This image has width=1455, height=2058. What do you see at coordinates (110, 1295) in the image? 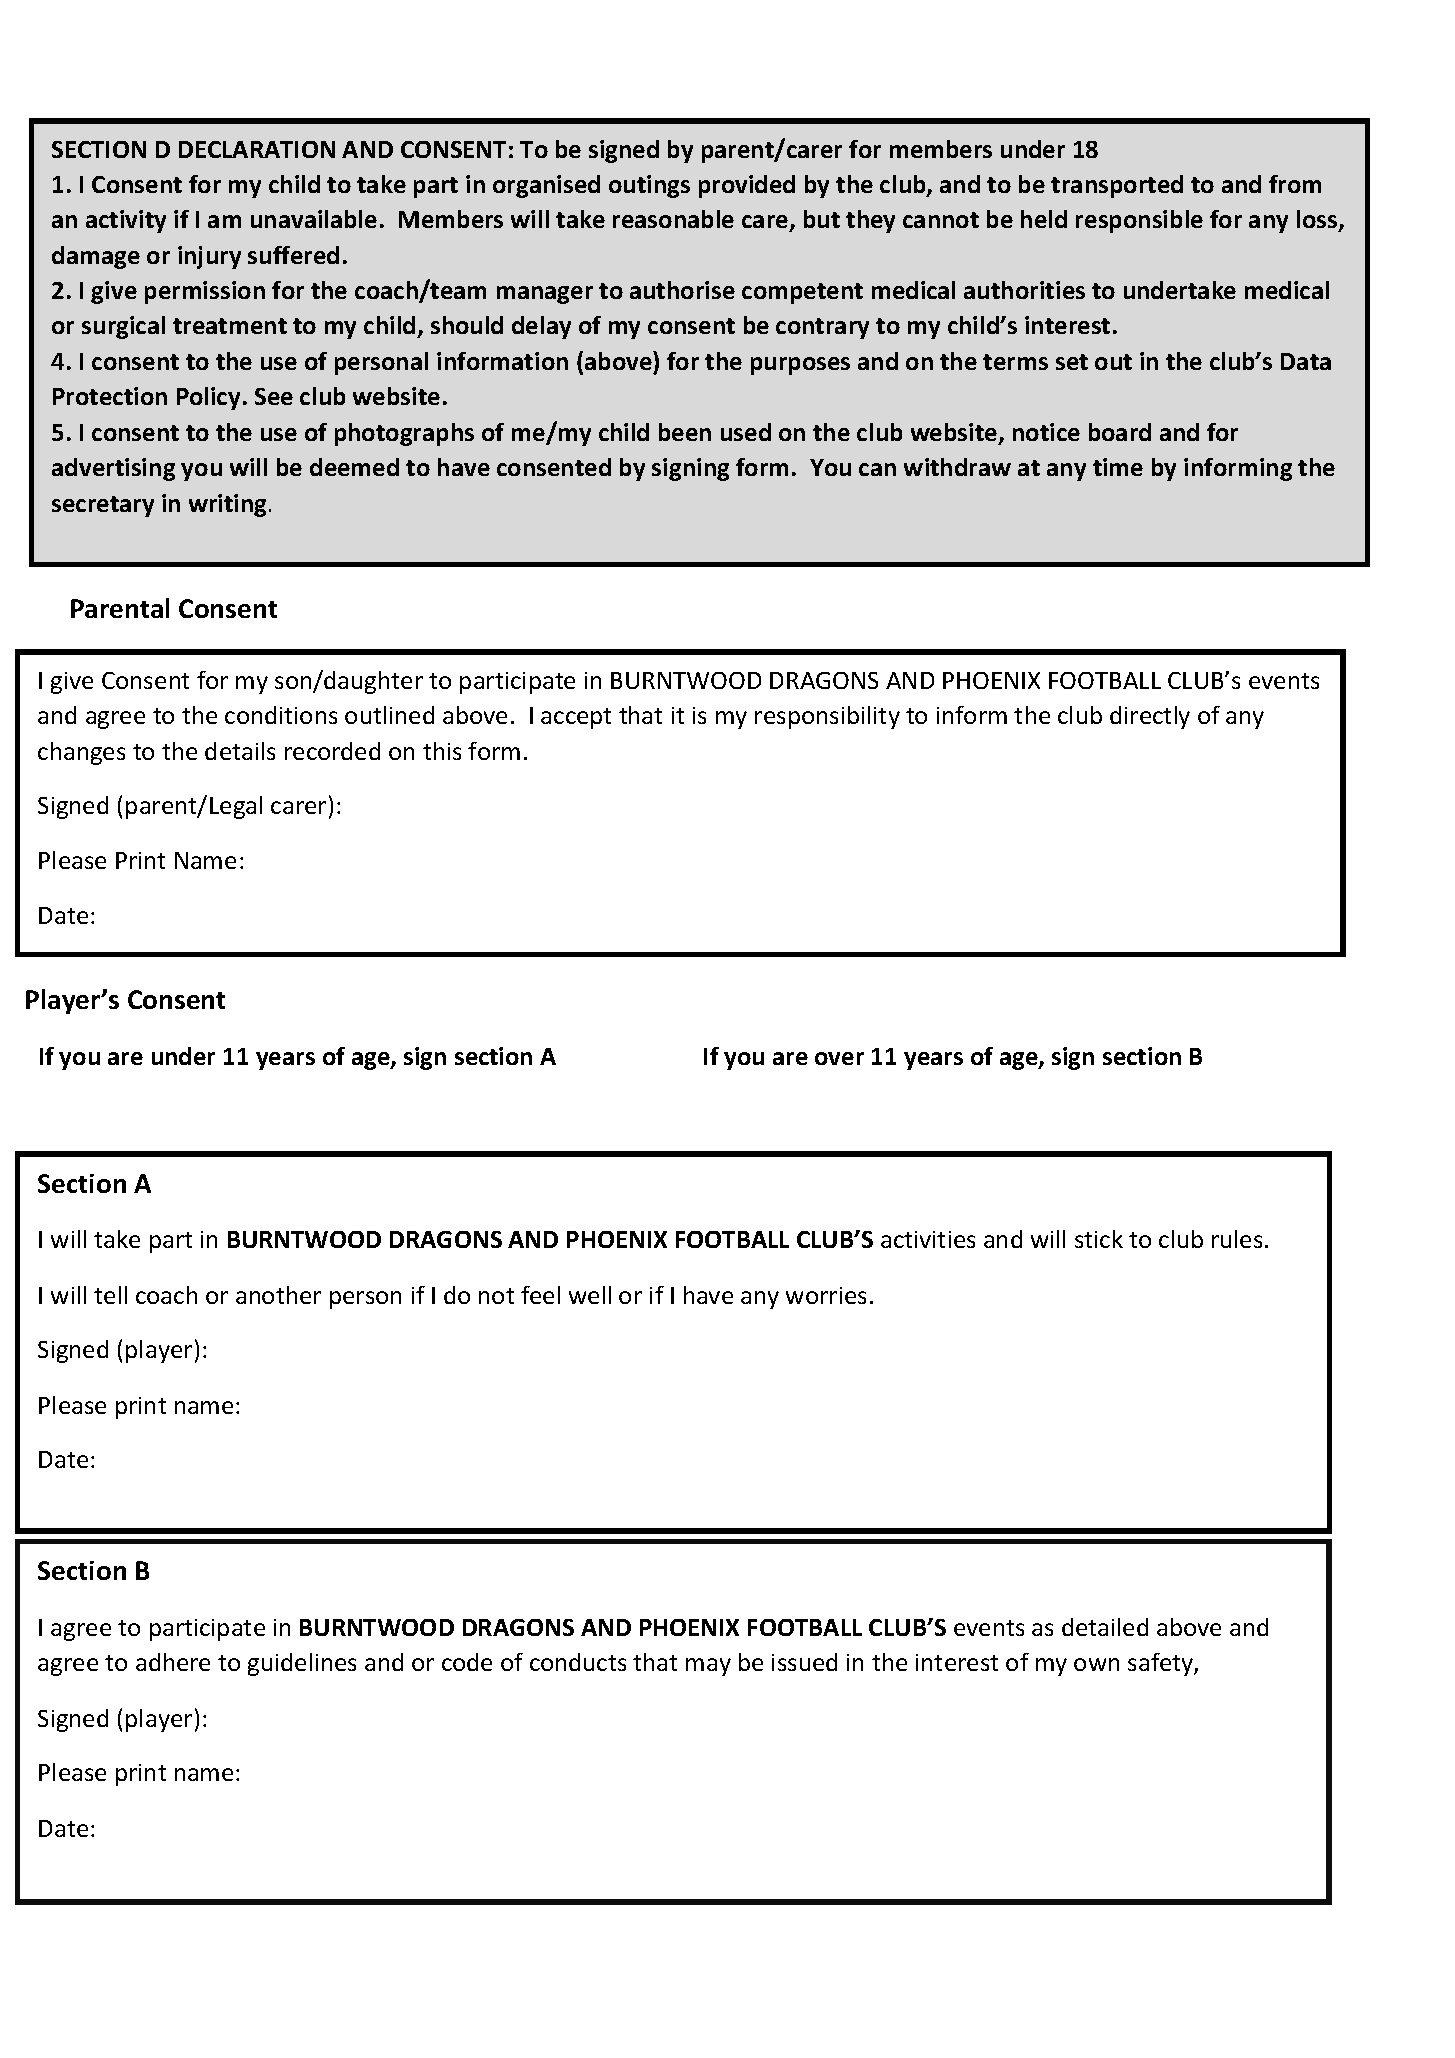
I see `tell` at bounding box center [110, 1295].
